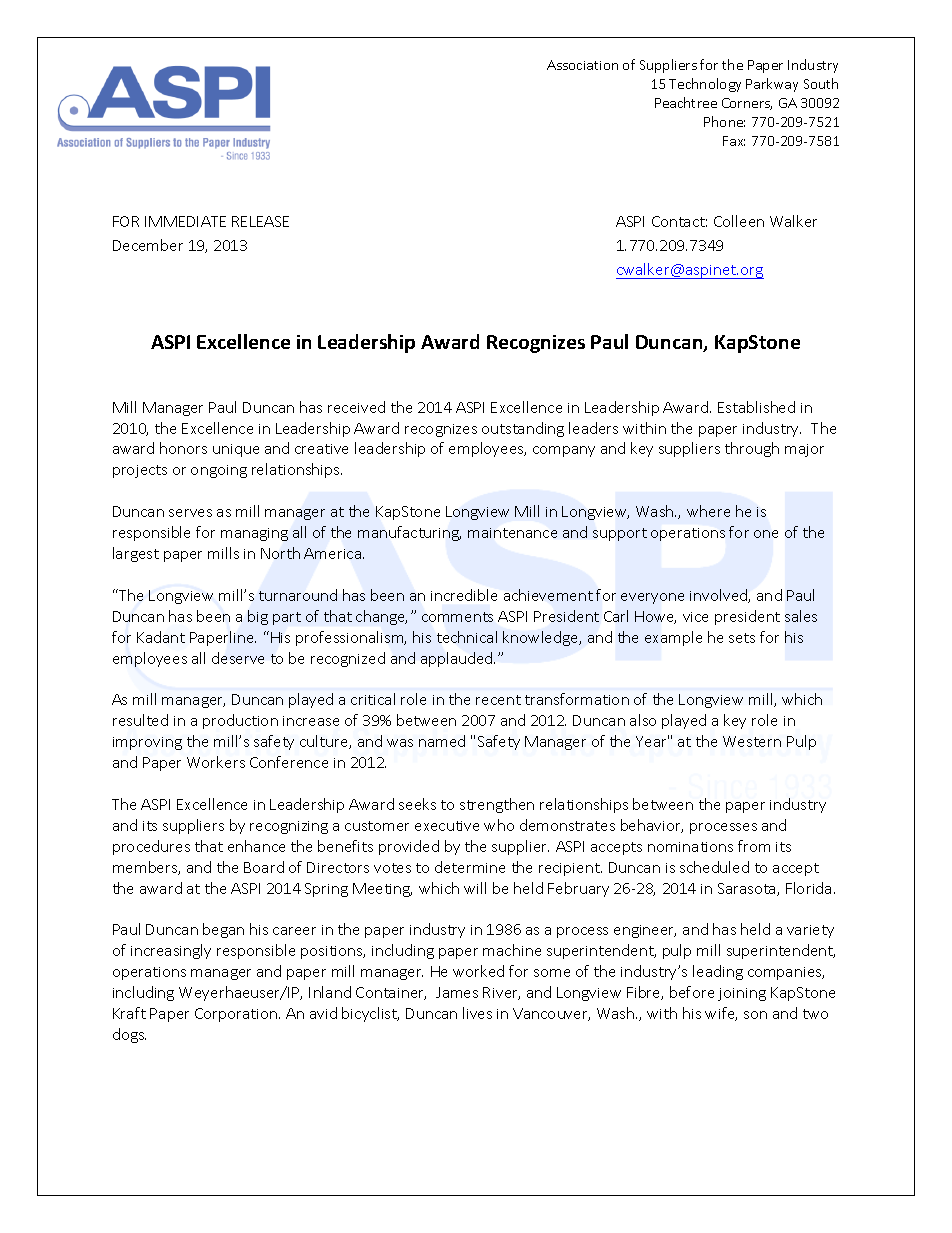  I want to click on Corporation, so click(237, 1015).
